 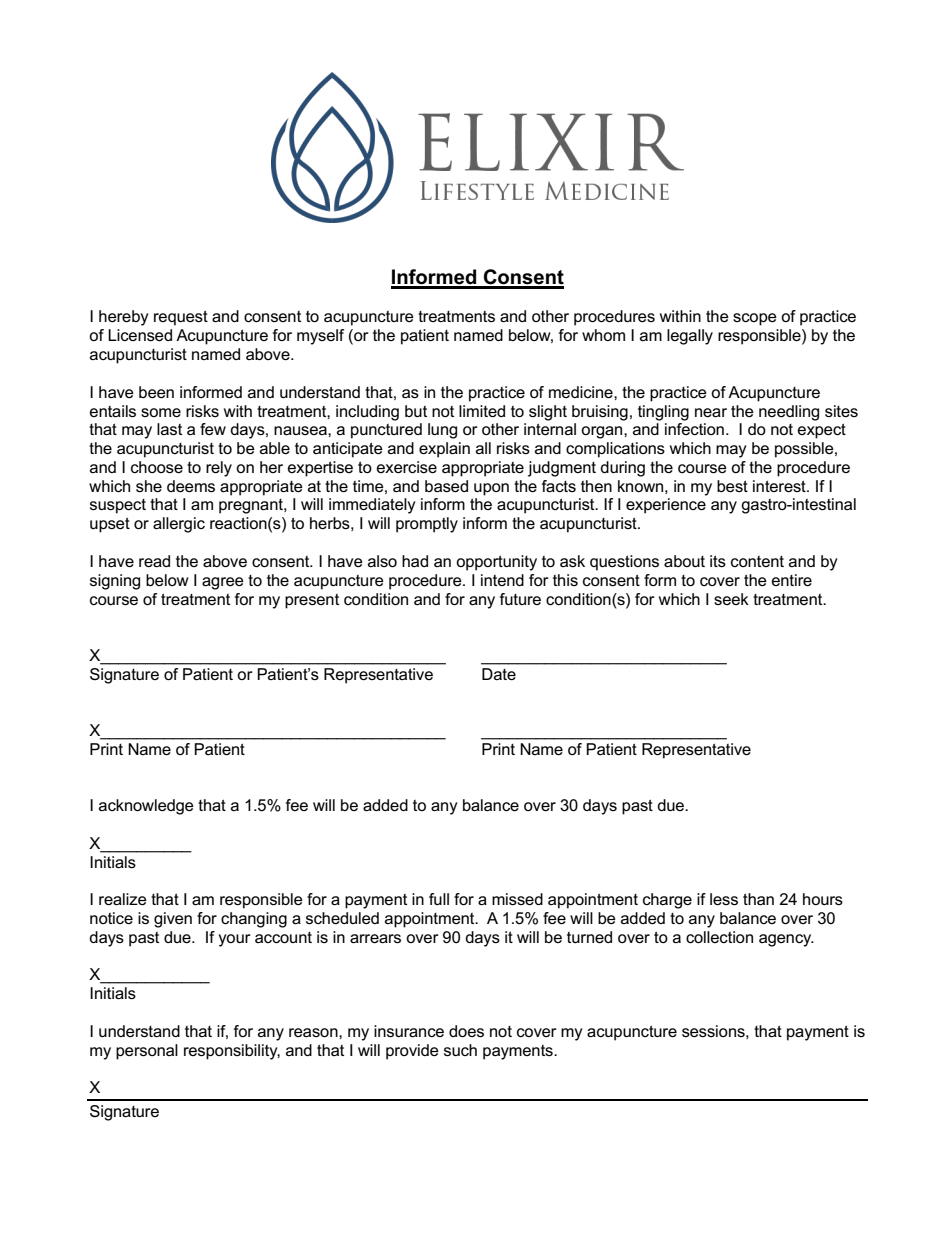 I want to click on opportunity, so click(x=496, y=563).
